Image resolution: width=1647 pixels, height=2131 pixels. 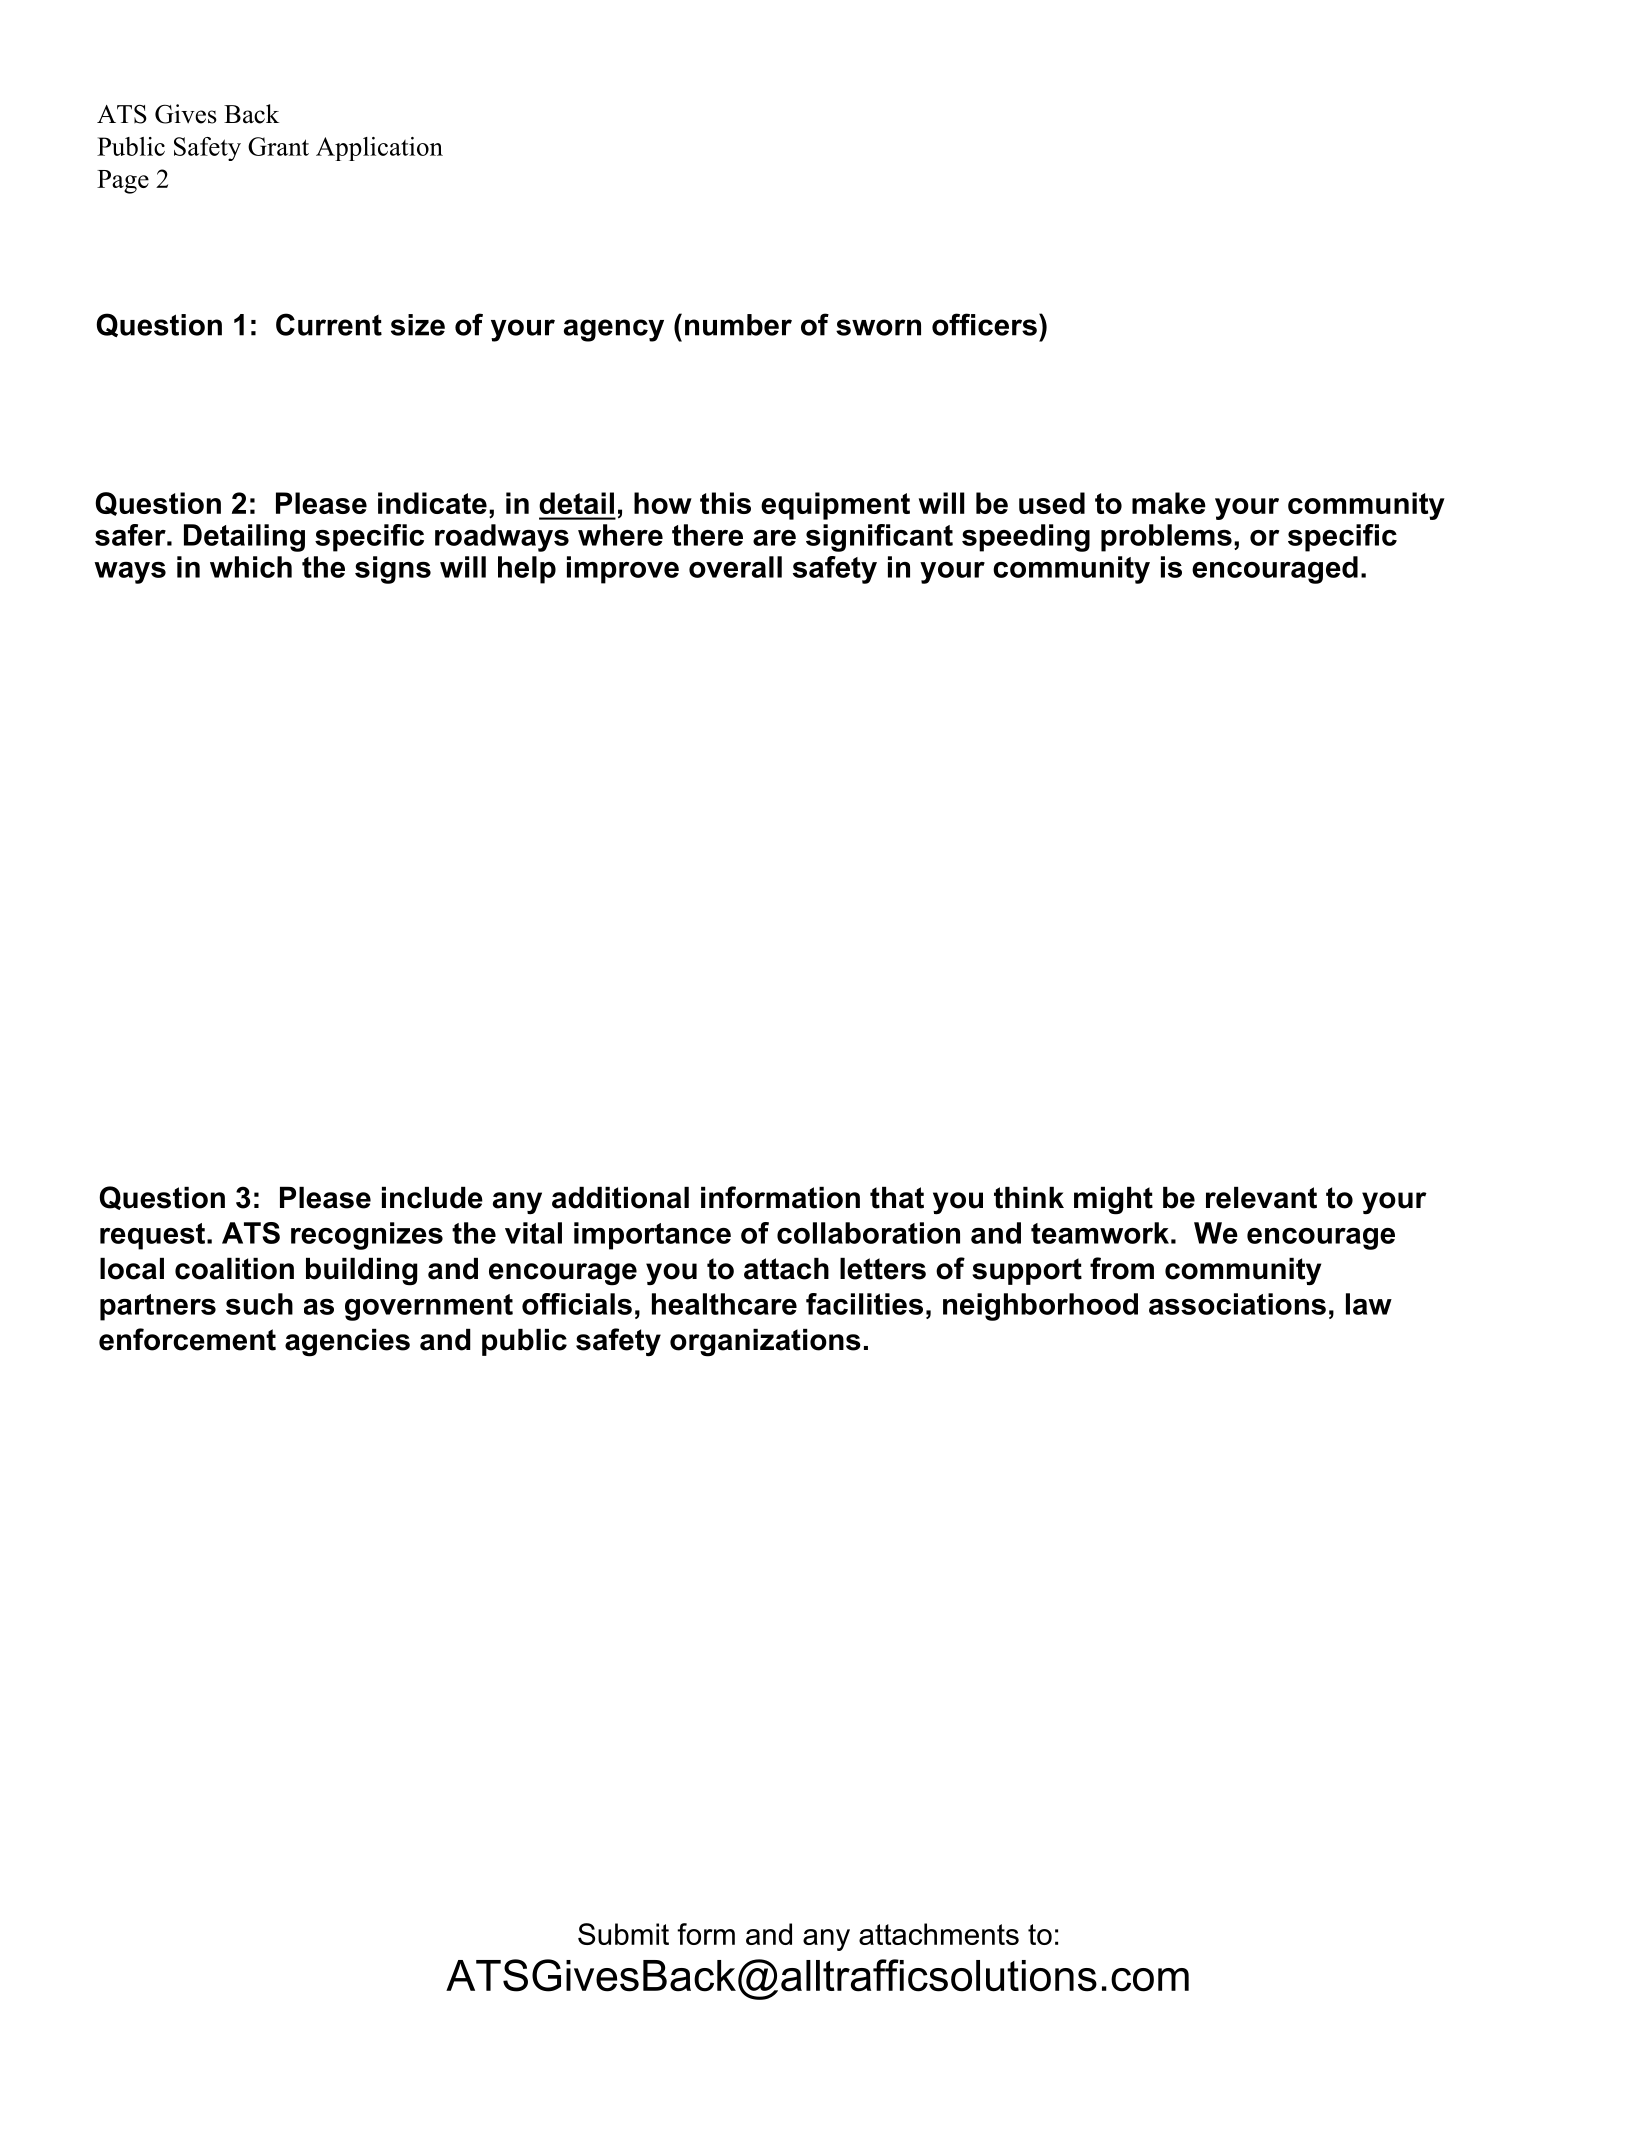 What do you see at coordinates (259, 1304) in the screenshot?
I see `such` at bounding box center [259, 1304].
